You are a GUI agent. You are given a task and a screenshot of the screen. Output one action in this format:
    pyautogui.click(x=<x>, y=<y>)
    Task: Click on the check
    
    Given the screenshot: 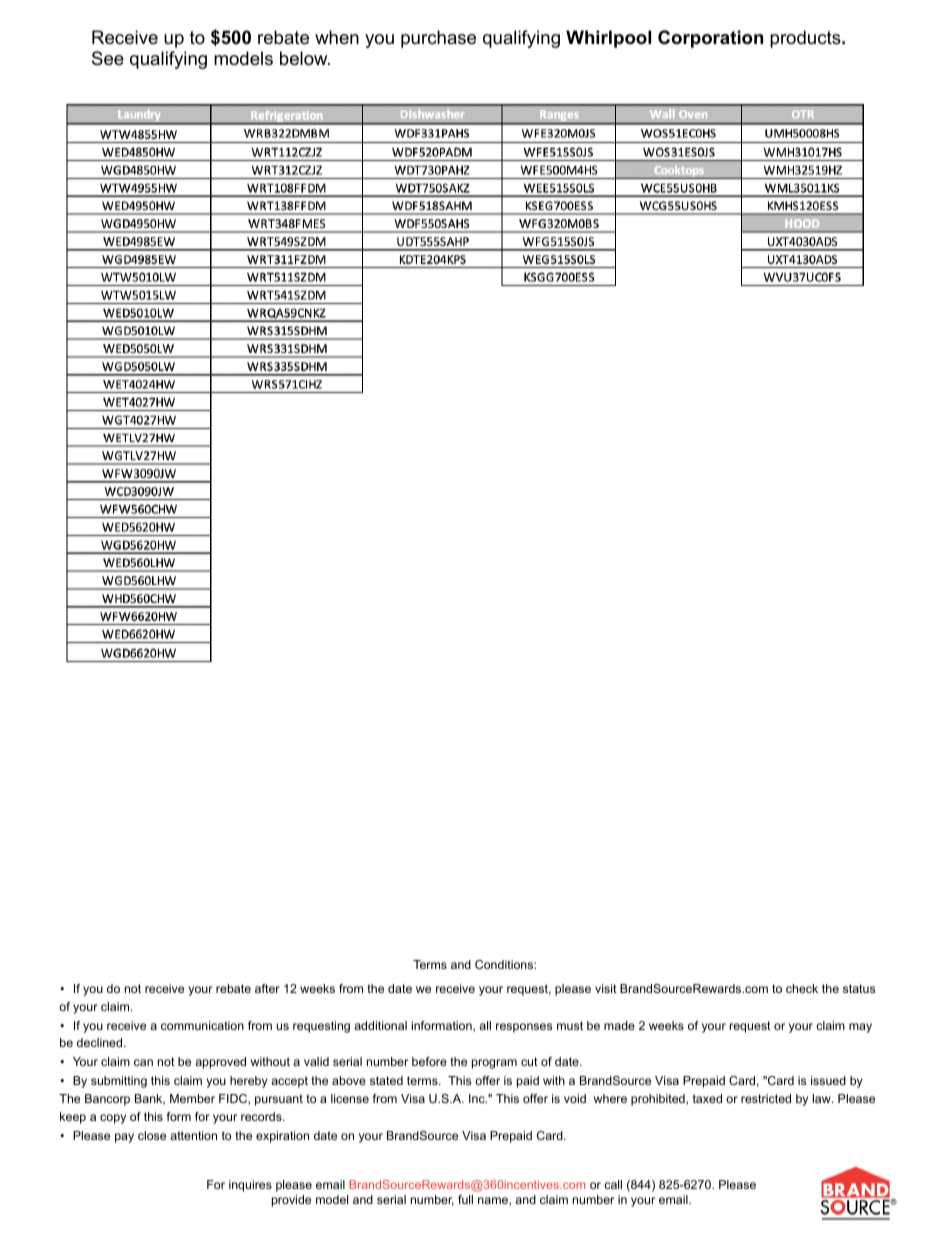 What is the action you would take?
    pyautogui.click(x=802, y=988)
